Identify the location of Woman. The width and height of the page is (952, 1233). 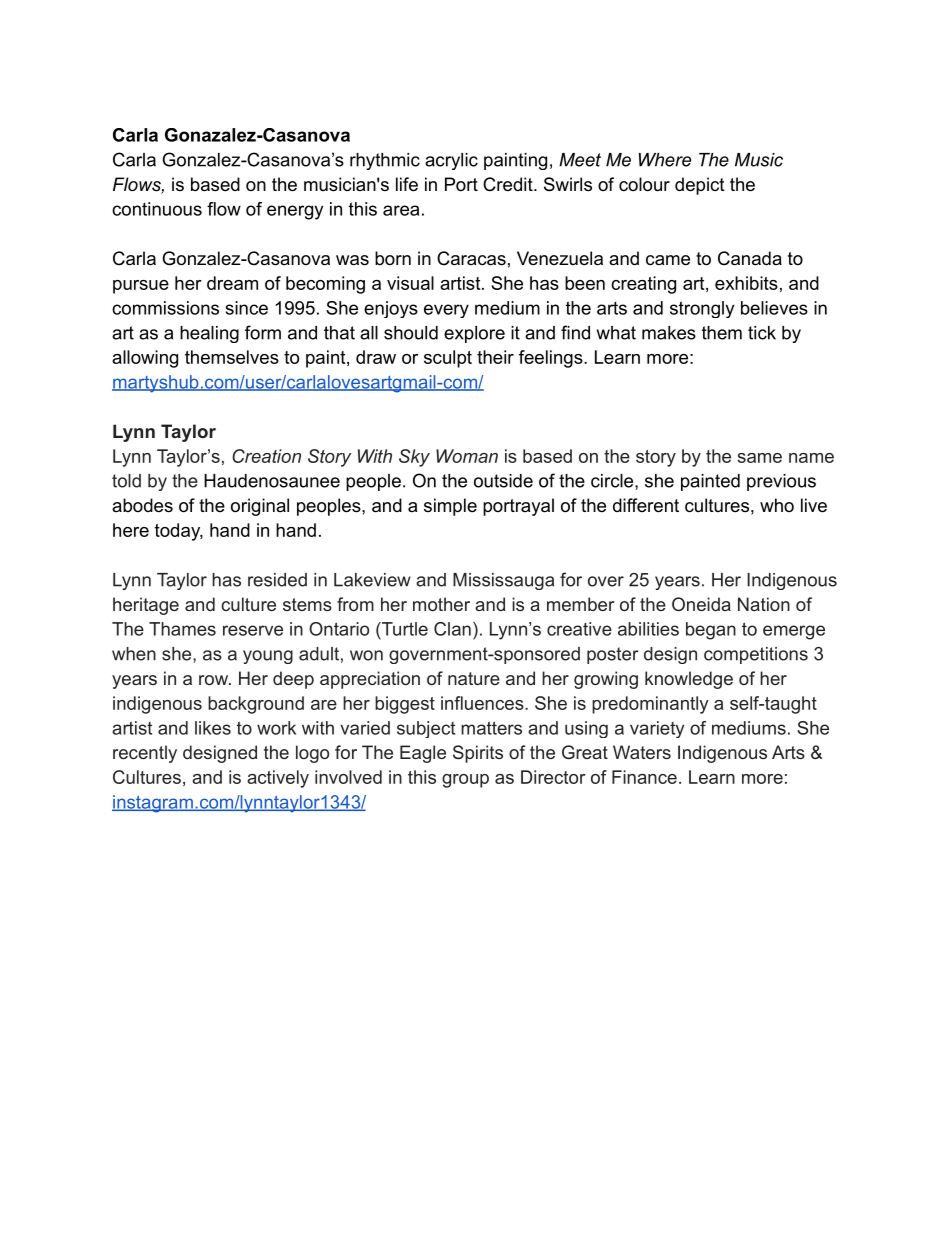
(467, 456).
